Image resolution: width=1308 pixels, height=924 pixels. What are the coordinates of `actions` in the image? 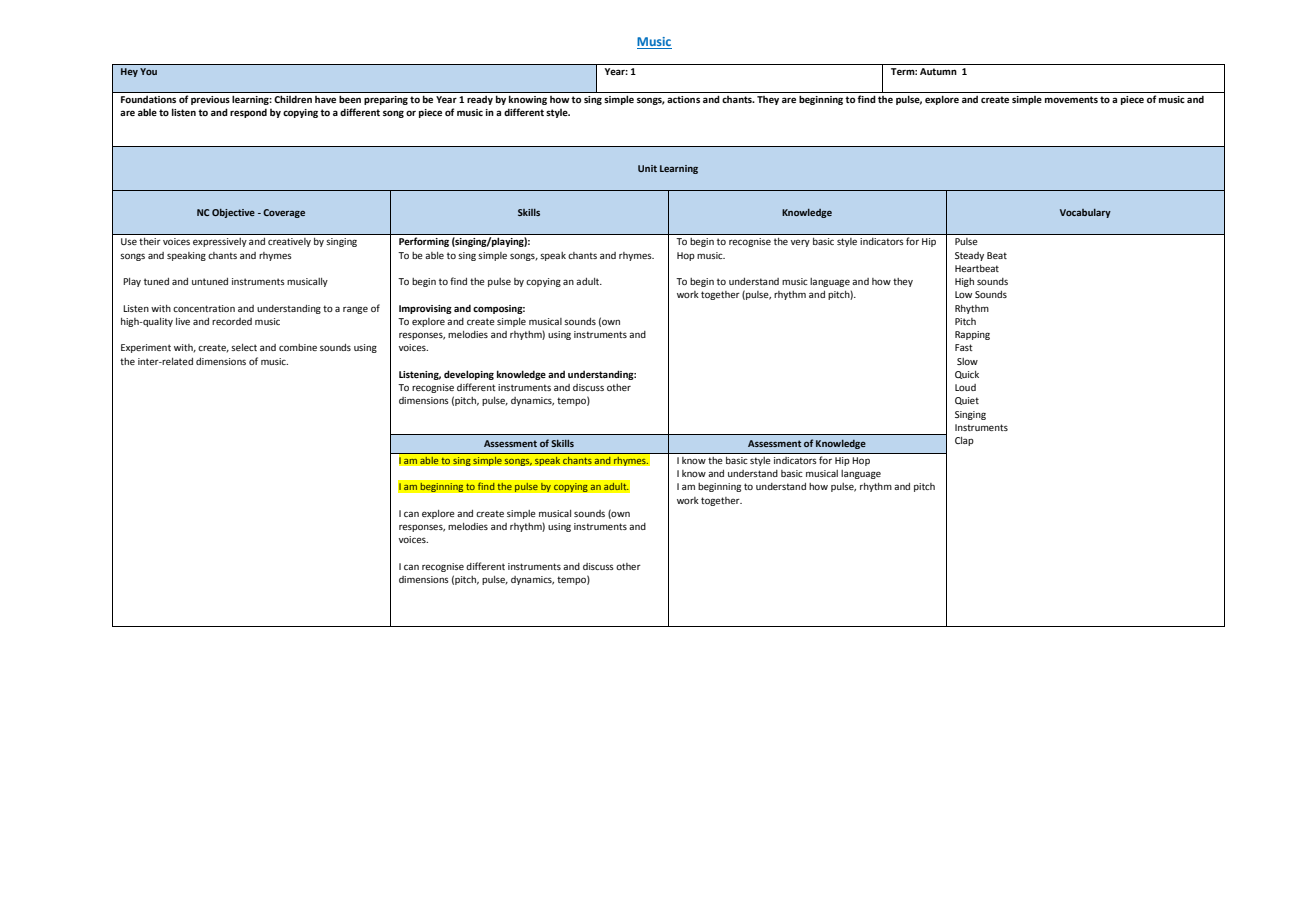 It's located at (683, 99).
